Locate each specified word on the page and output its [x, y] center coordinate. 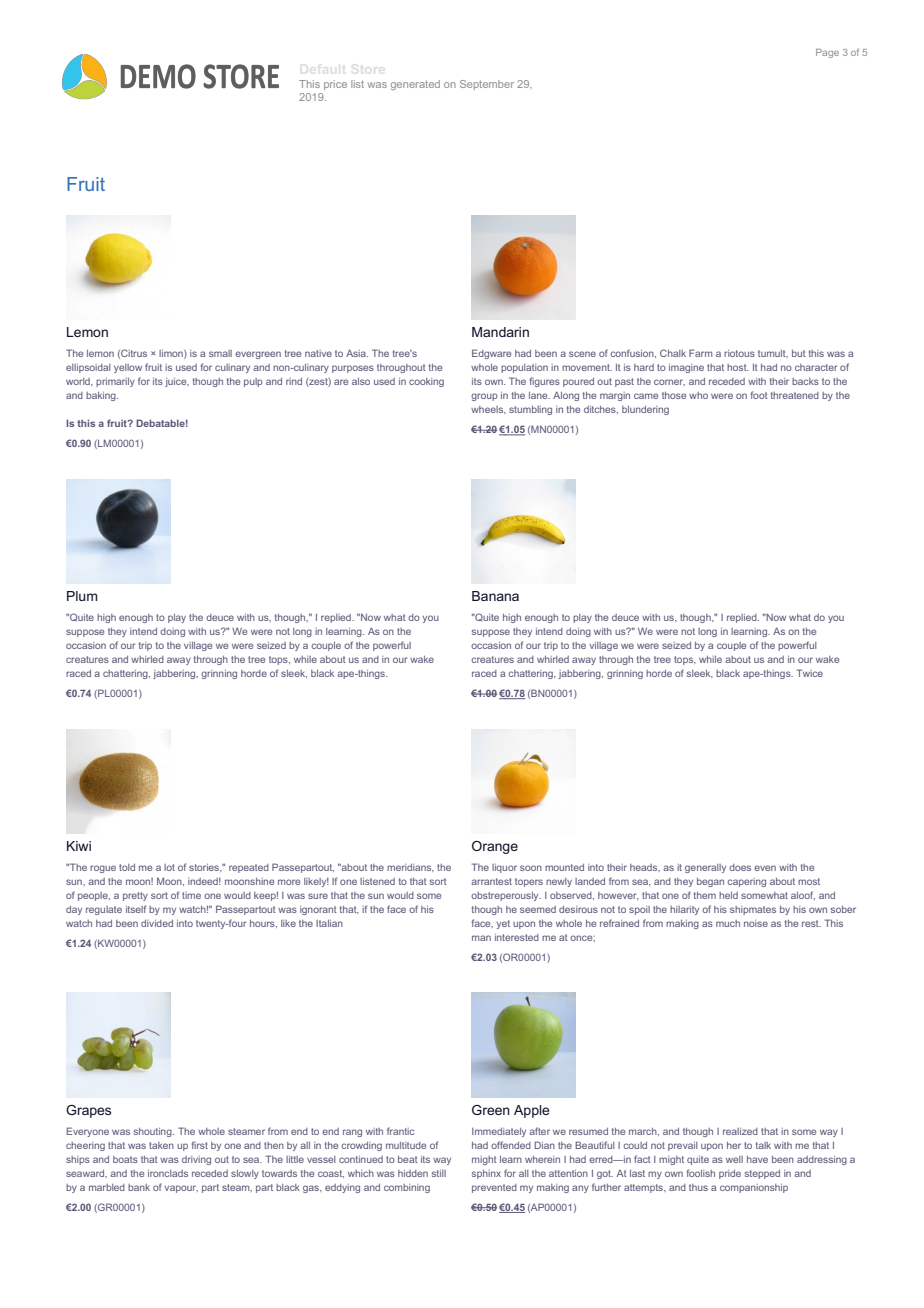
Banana [495, 596]
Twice [810, 673]
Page [827, 53]
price [335, 85]
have [757, 1159]
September [487, 85]
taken [161, 1145]
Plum [82, 596]
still [439, 1173]
